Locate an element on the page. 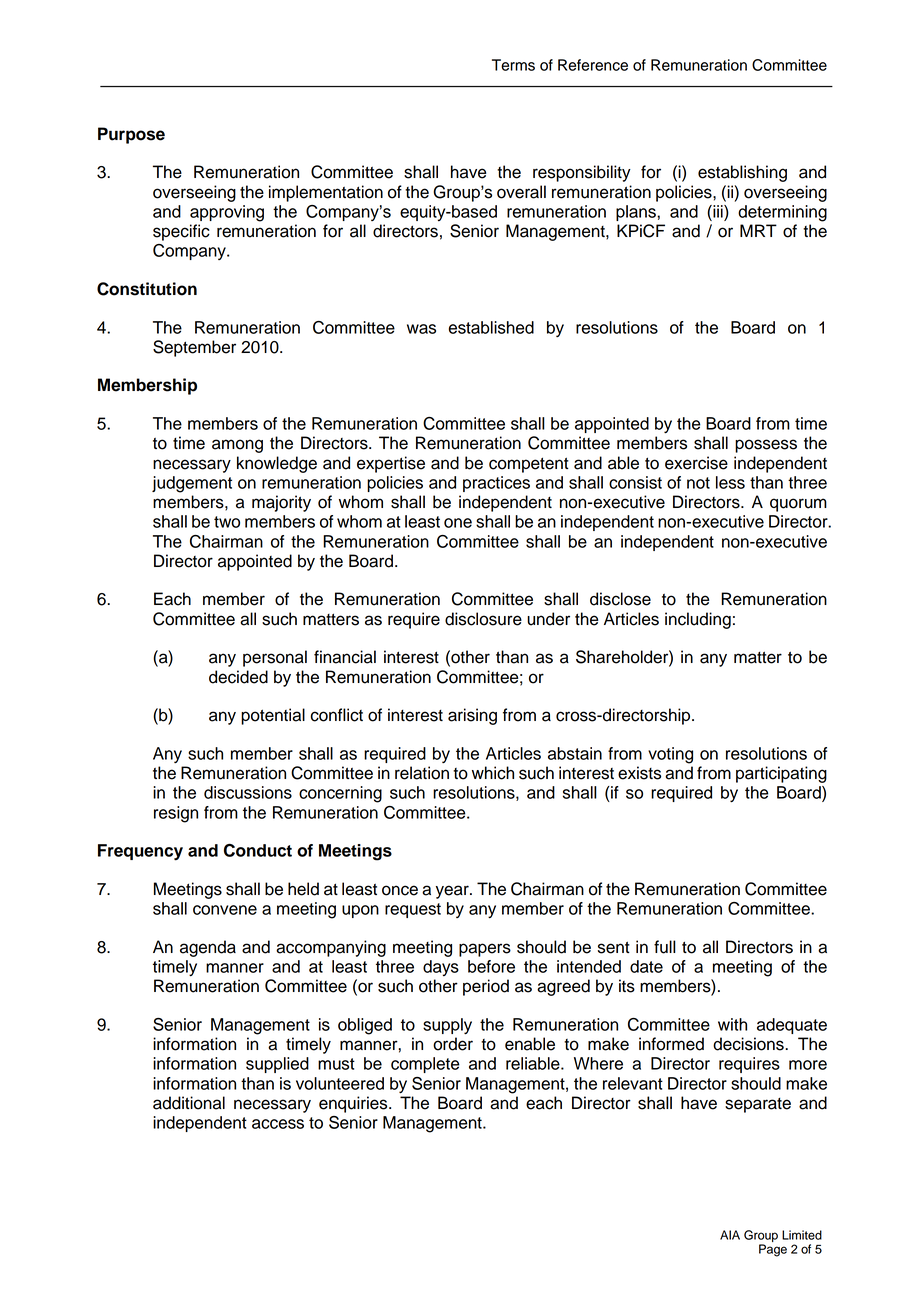 Image resolution: width=924 pixels, height=1308 pixels. established is located at coordinates (491, 327).
